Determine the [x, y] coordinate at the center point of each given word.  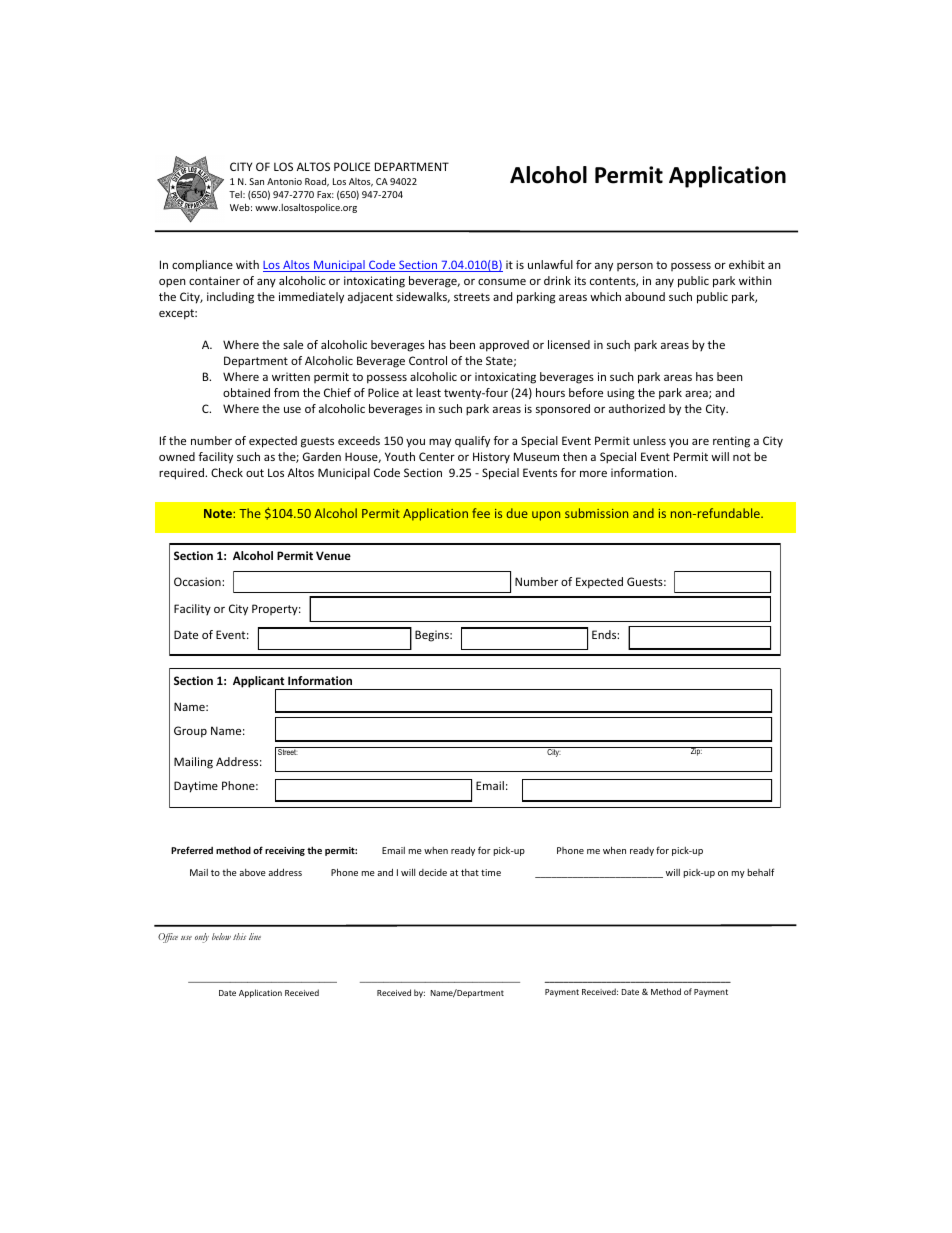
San [256, 181]
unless [649, 440]
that [470, 872]
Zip [696, 751]
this [239, 936]
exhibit [747, 264]
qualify [472, 442]
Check [227, 472]
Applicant [260, 683]
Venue [333, 555]
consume [502, 282]
